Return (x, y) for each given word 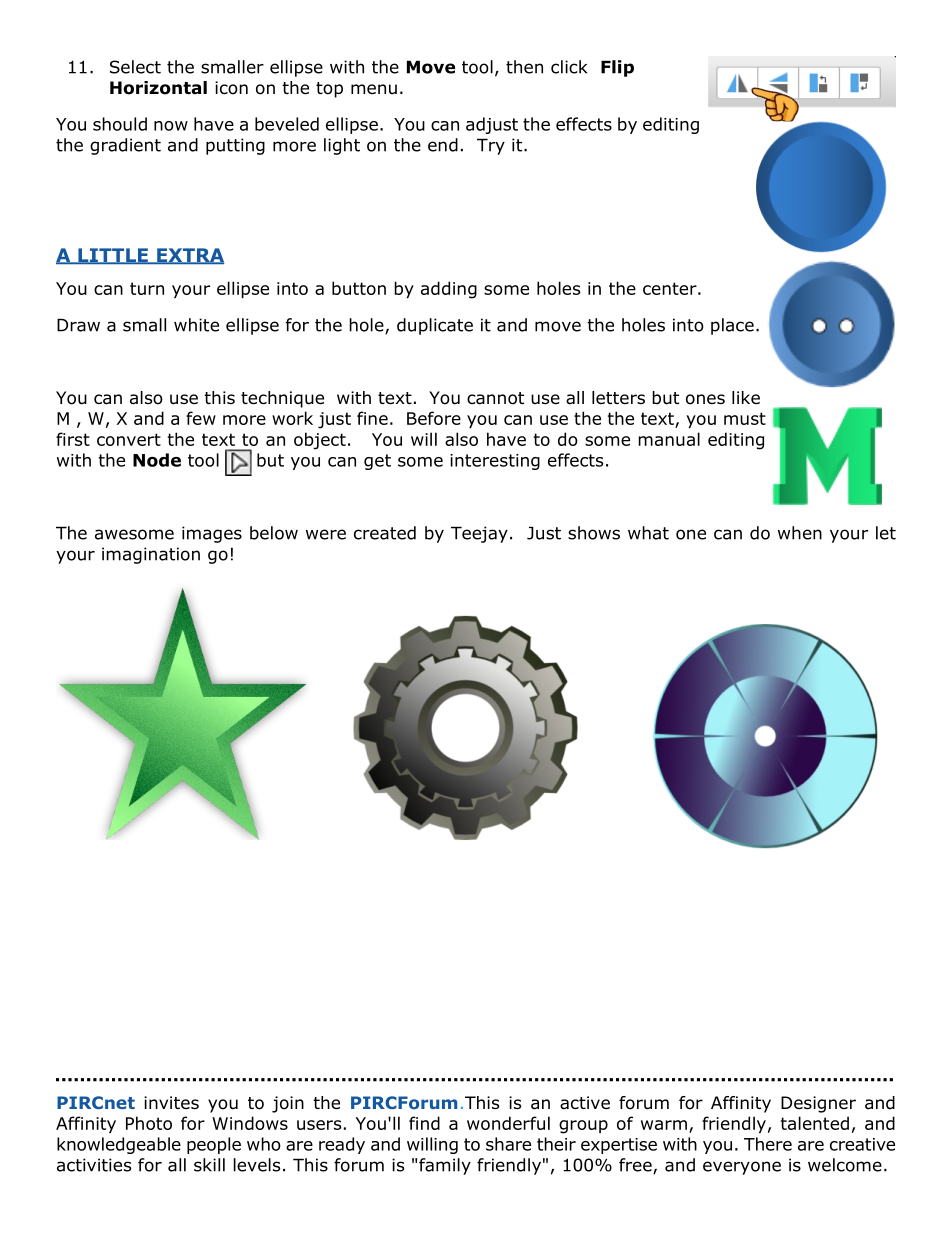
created (385, 533)
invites (171, 1102)
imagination (151, 555)
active (585, 1103)
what (648, 533)
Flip (617, 68)
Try (491, 146)
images (212, 534)
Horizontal (158, 88)
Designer (818, 1104)
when (800, 533)
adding (449, 290)
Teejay (479, 534)
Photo (149, 1123)
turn (147, 288)
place (732, 326)
